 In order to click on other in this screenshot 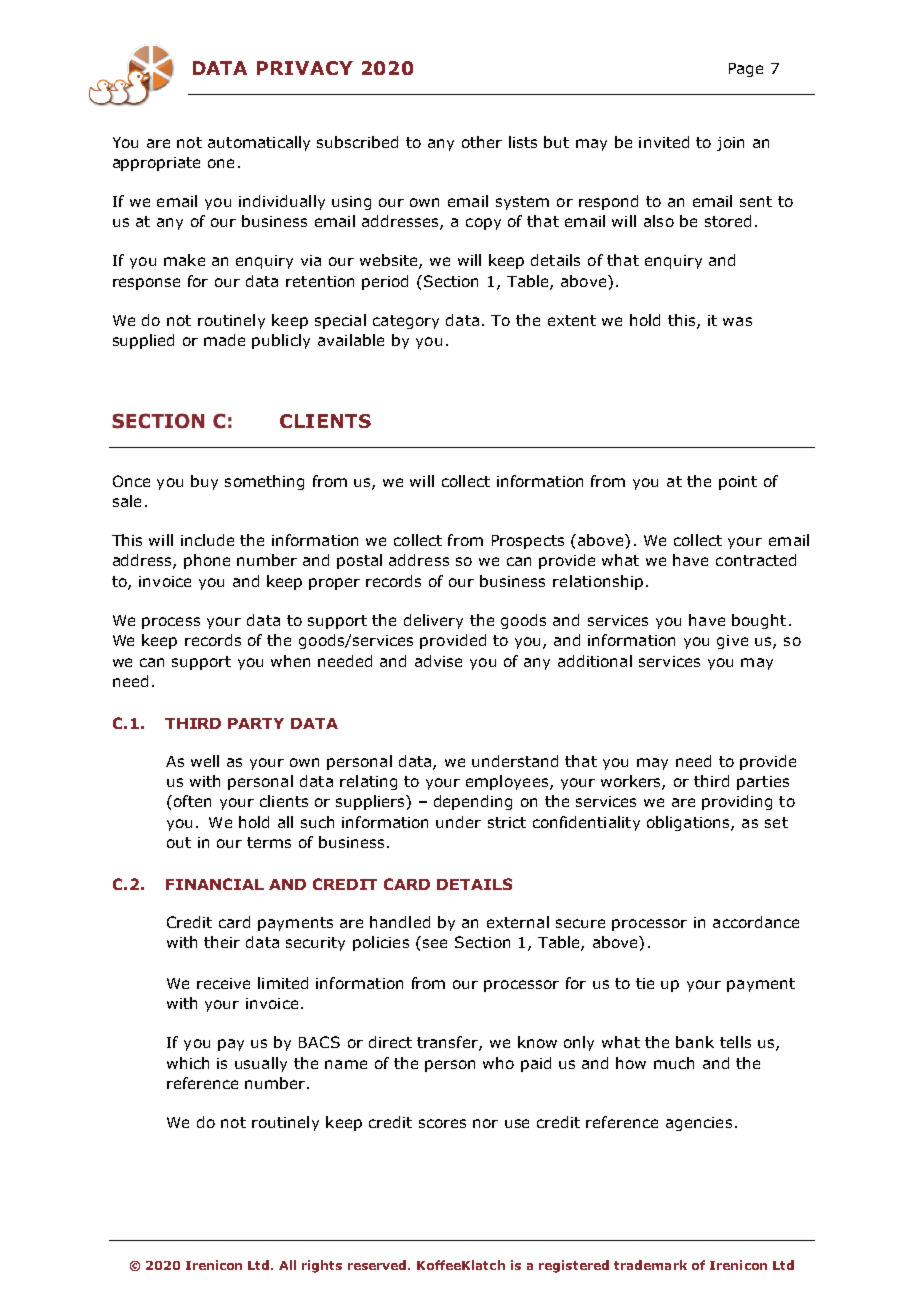, I will do `click(482, 142)`.
